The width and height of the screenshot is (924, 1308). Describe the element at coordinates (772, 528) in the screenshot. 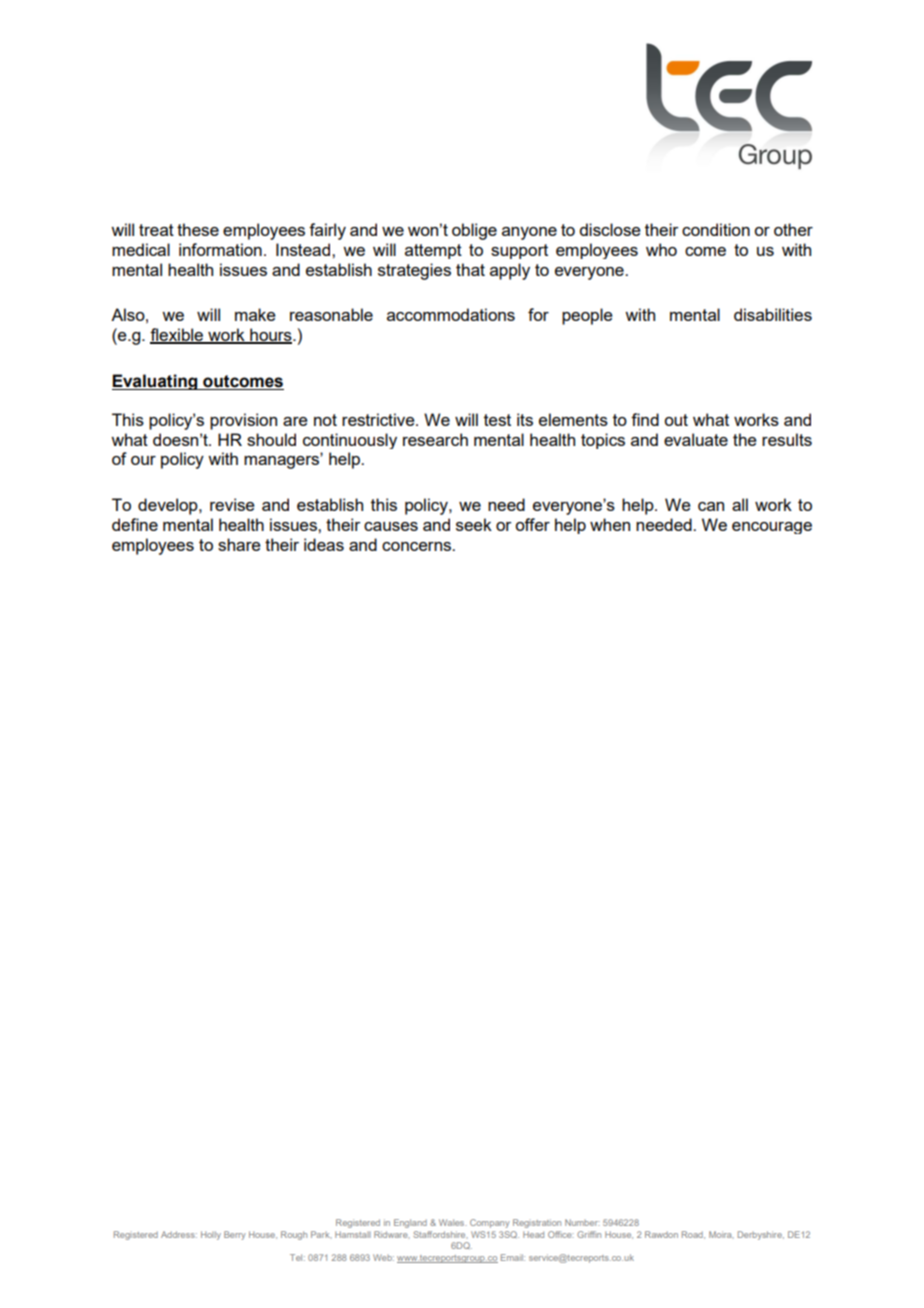

I see `encourage` at that location.
